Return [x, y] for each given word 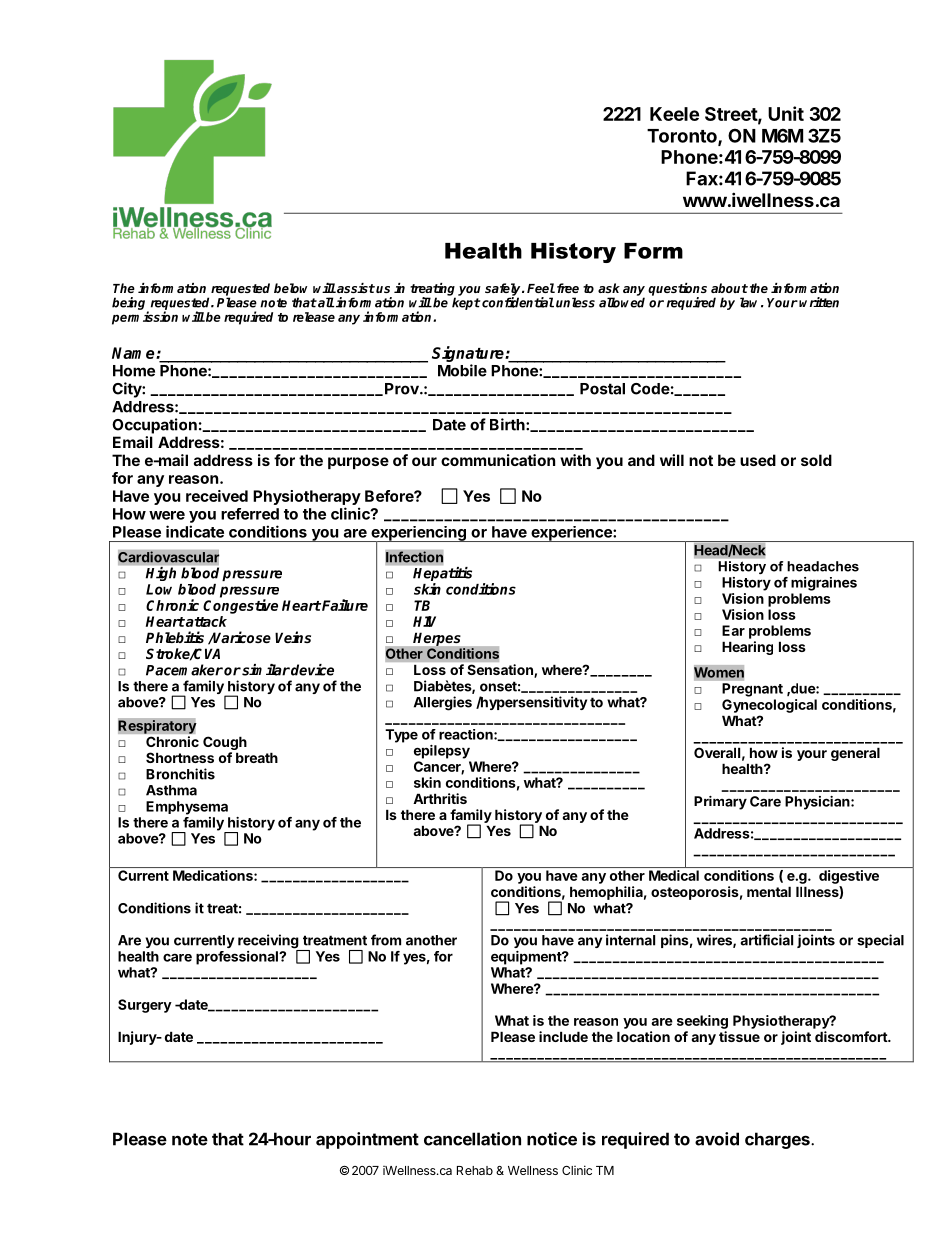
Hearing [747, 648]
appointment [367, 1140]
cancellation [472, 1139]
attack [205, 621]
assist [355, 288]
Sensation [501, 671]
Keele [674, 114]
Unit [786, 113]
